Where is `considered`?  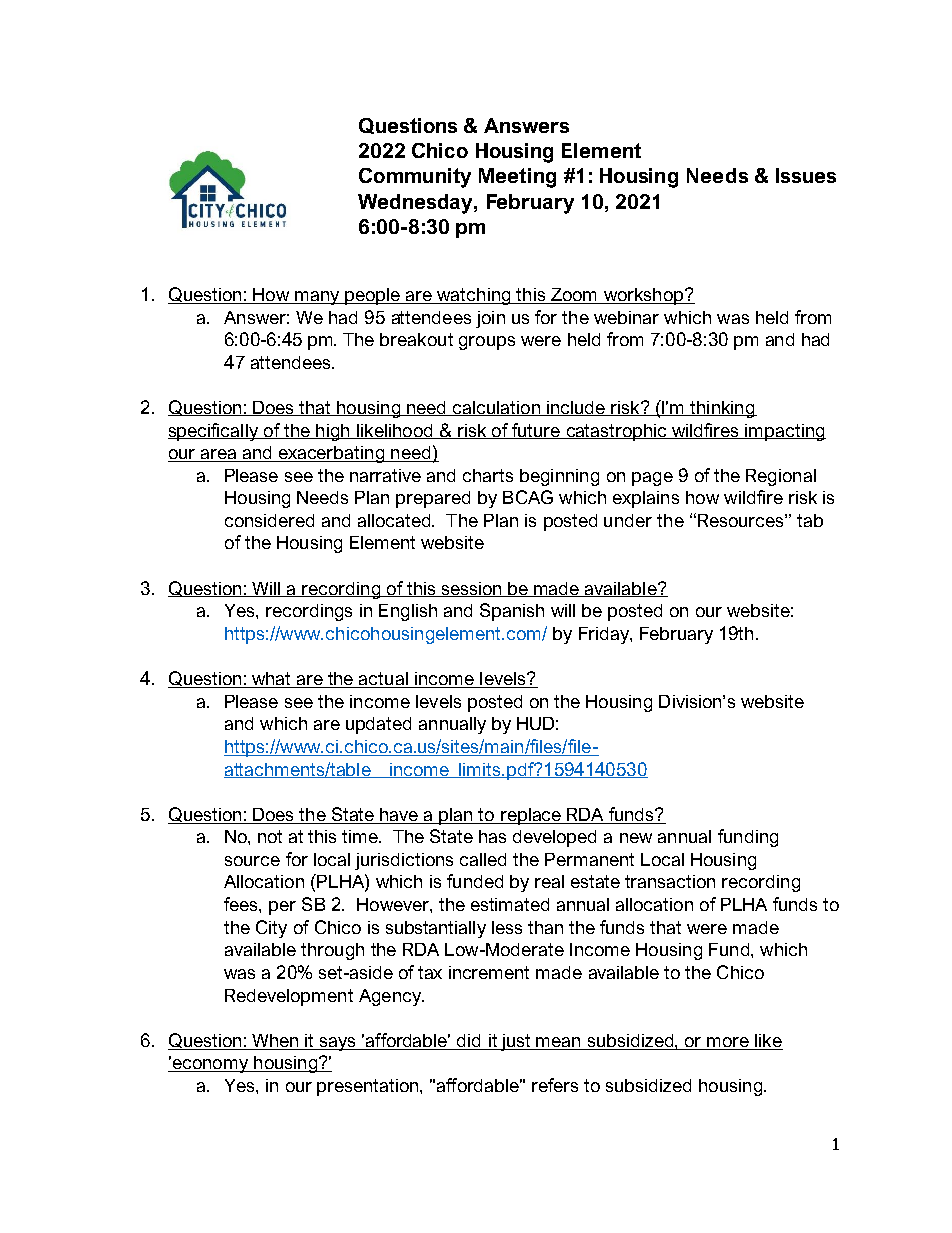
considered is located at coordinates (269, 520).
